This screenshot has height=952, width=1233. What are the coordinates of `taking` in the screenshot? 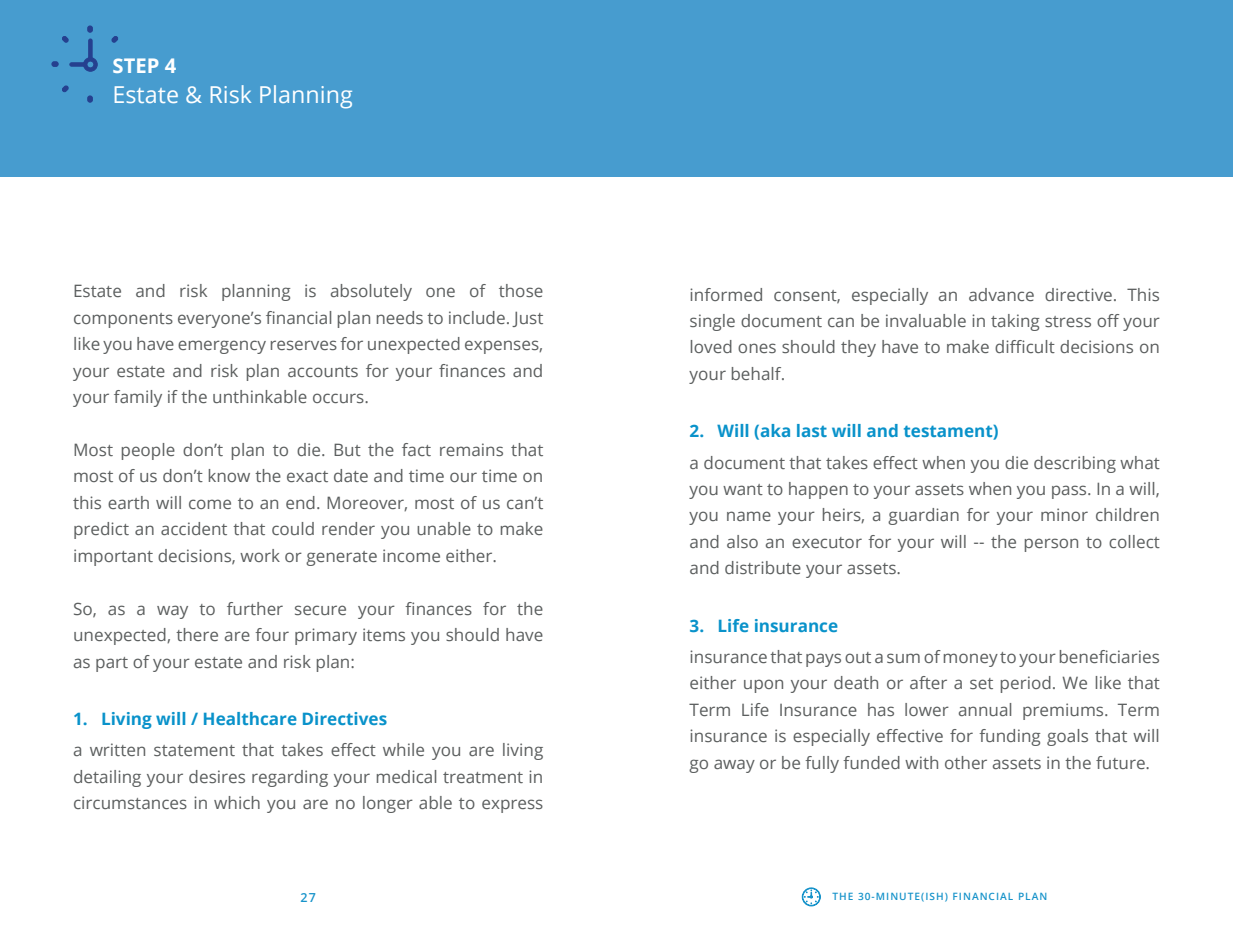 It's located at (1015, 322).
